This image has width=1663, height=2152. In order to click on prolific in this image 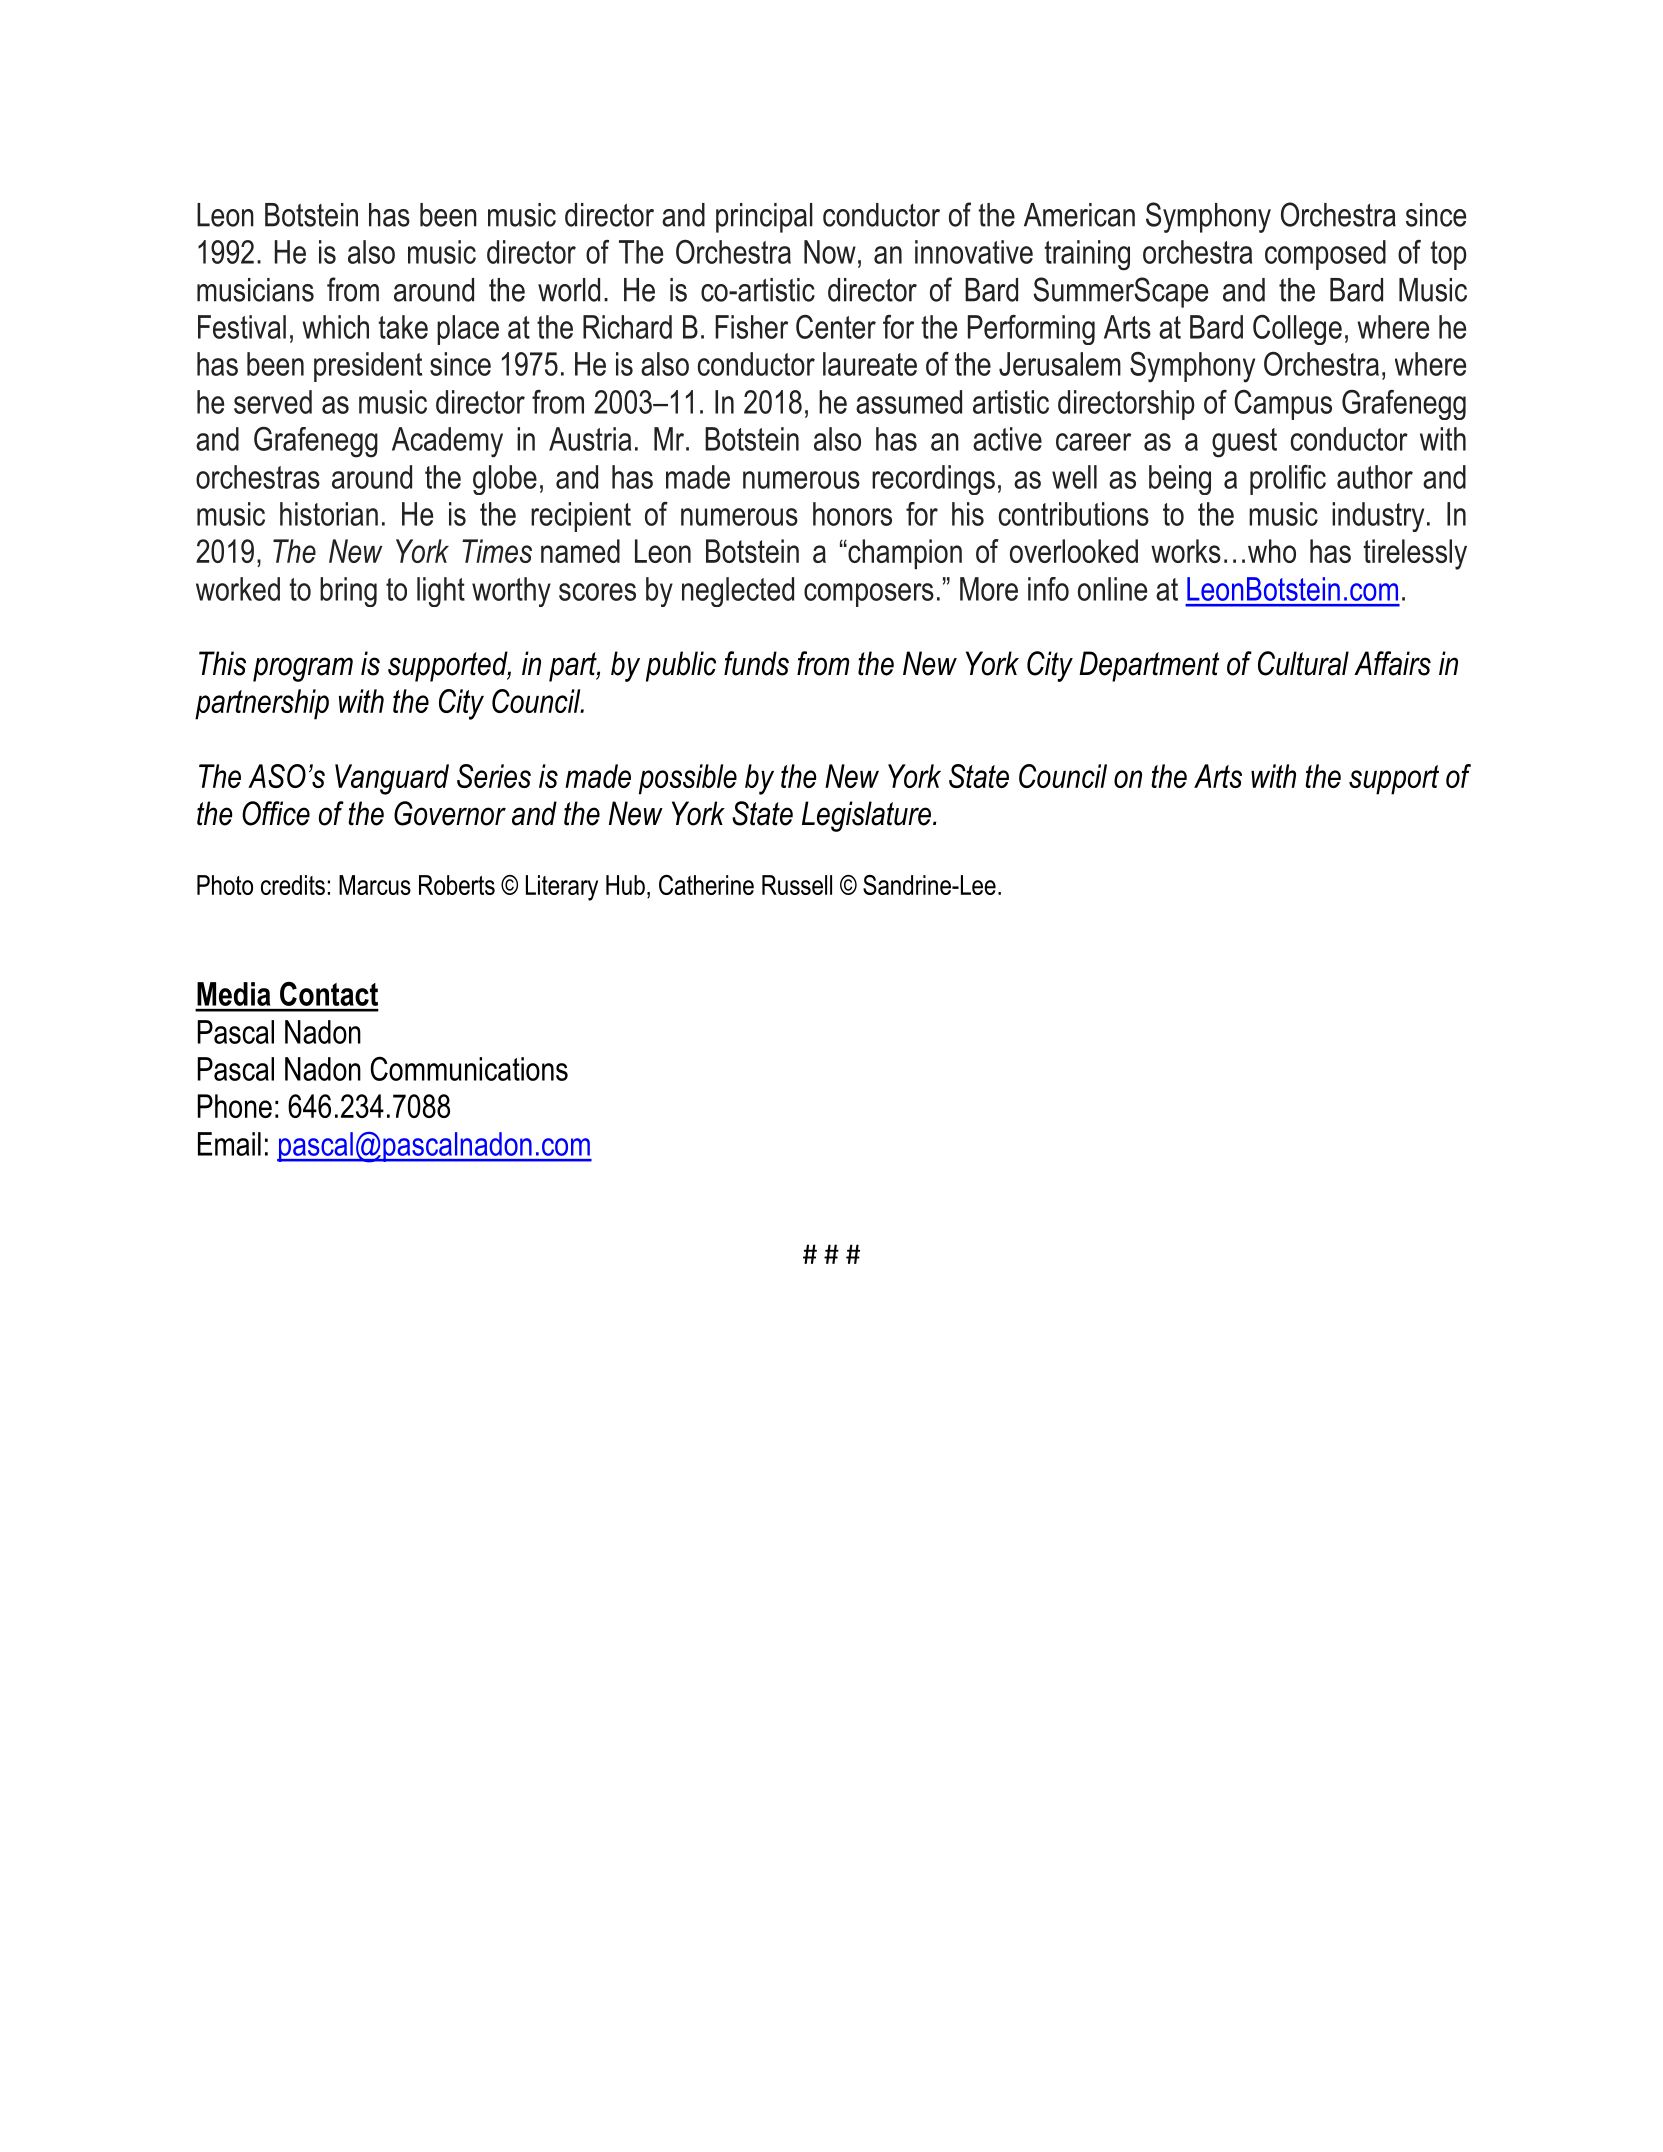, I will do `click(1288, 480)`.
